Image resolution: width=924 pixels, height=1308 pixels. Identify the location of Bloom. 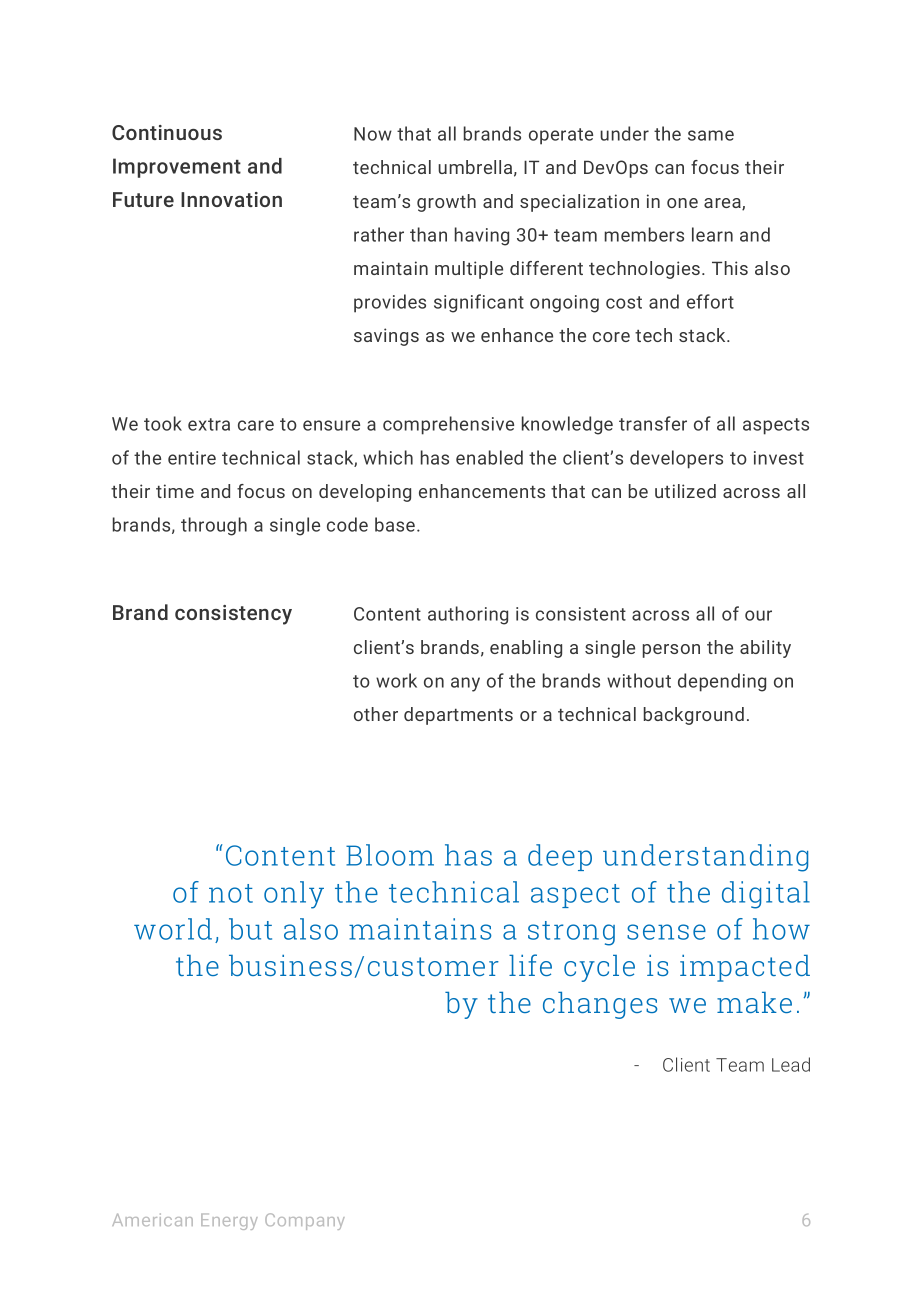
(390, 855).
